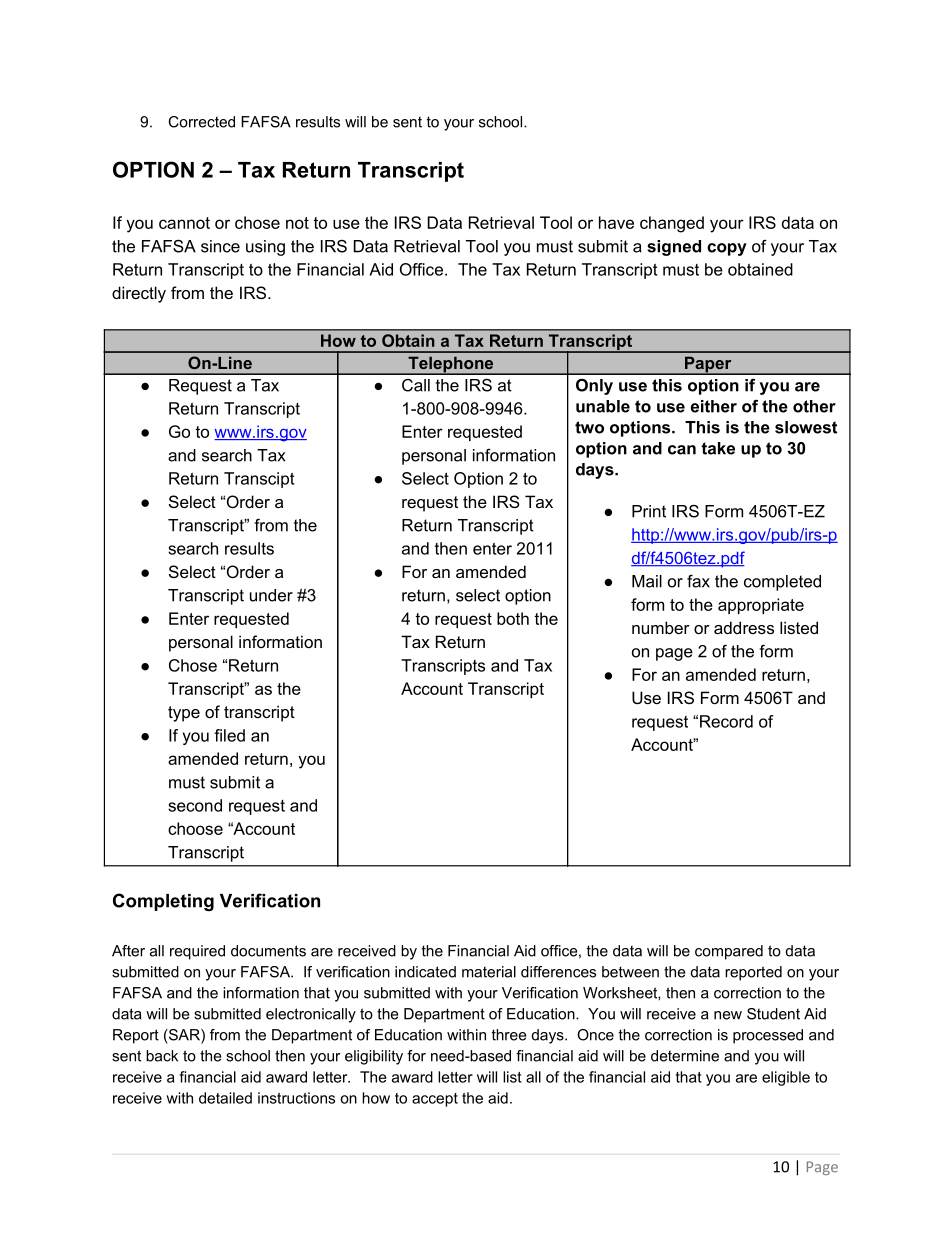  I want to click on accept, so click(435, 1100).
